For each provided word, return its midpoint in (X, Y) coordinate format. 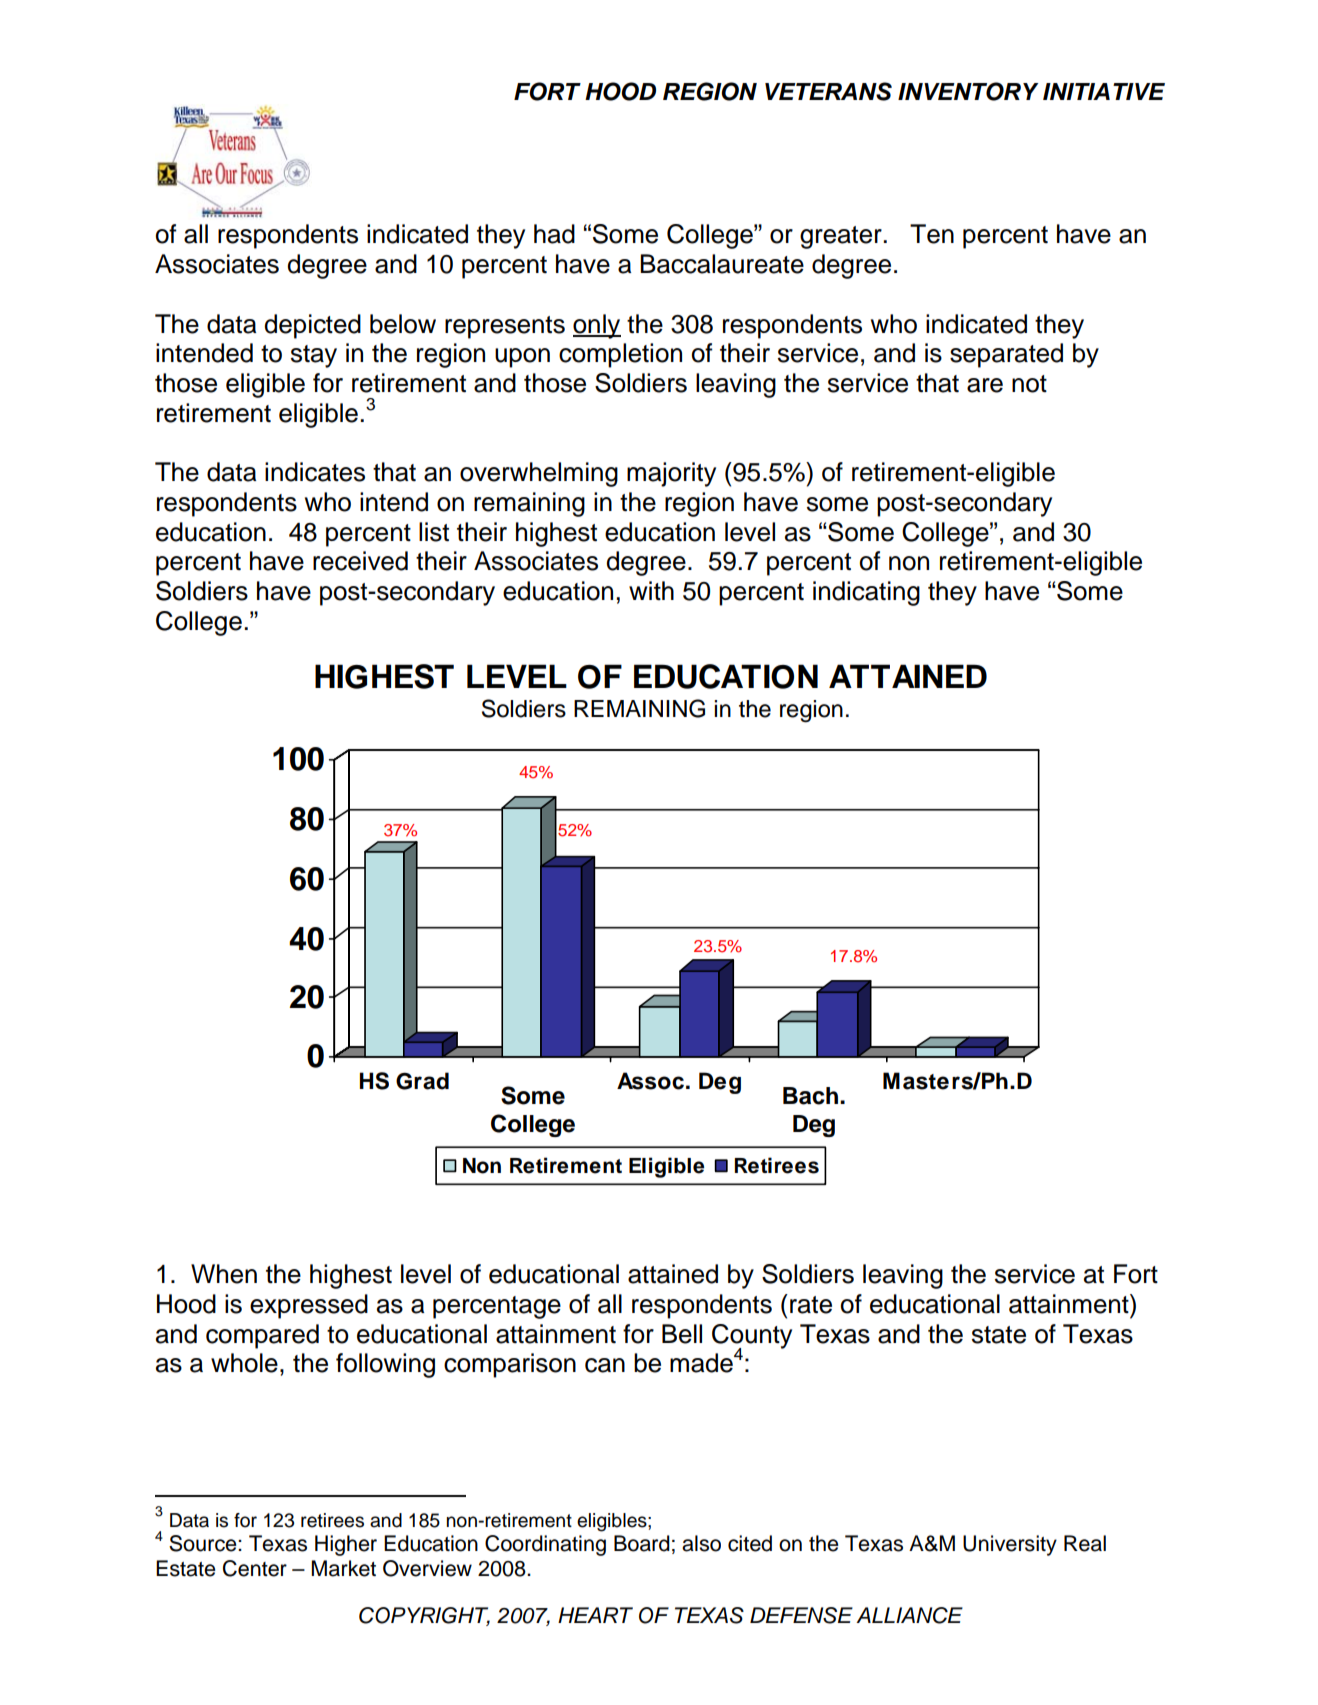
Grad (422, 1081)
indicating (866, 593)
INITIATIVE (1104, 91)
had (554, 234)
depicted (312, 326)
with (651, 590)
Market (343, 1568)
